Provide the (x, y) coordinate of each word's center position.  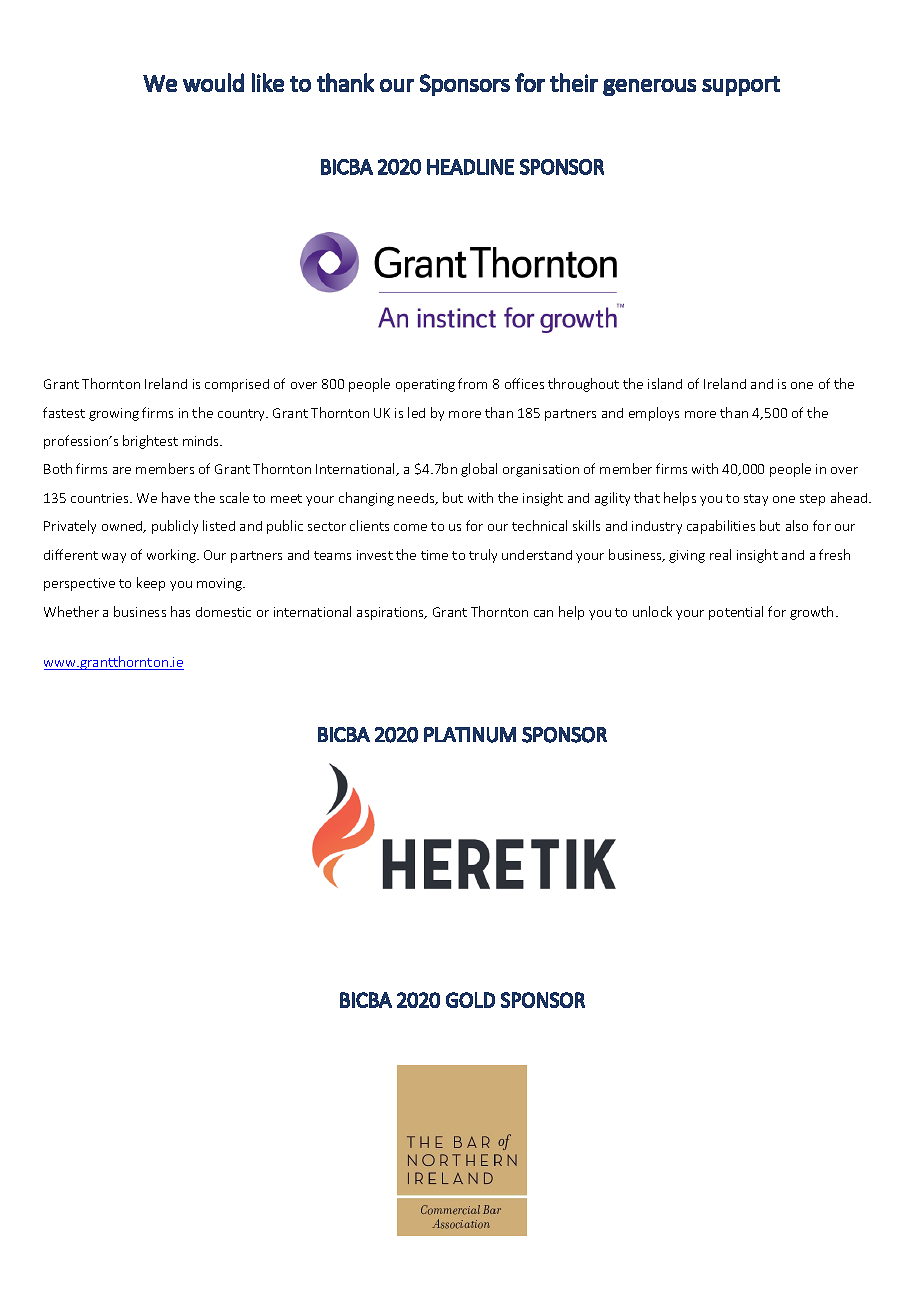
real (720, 554)
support (741, 86)
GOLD (470, 1000)
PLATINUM (470, 735)
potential (736, 613)
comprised (237, 385)
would (213, 82)
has (180, 611)
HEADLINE (470, 167)
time (434, 555)
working (172, 556)
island (665, 383)
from (472, 383)
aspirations (392, 613)
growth (811, 613)
